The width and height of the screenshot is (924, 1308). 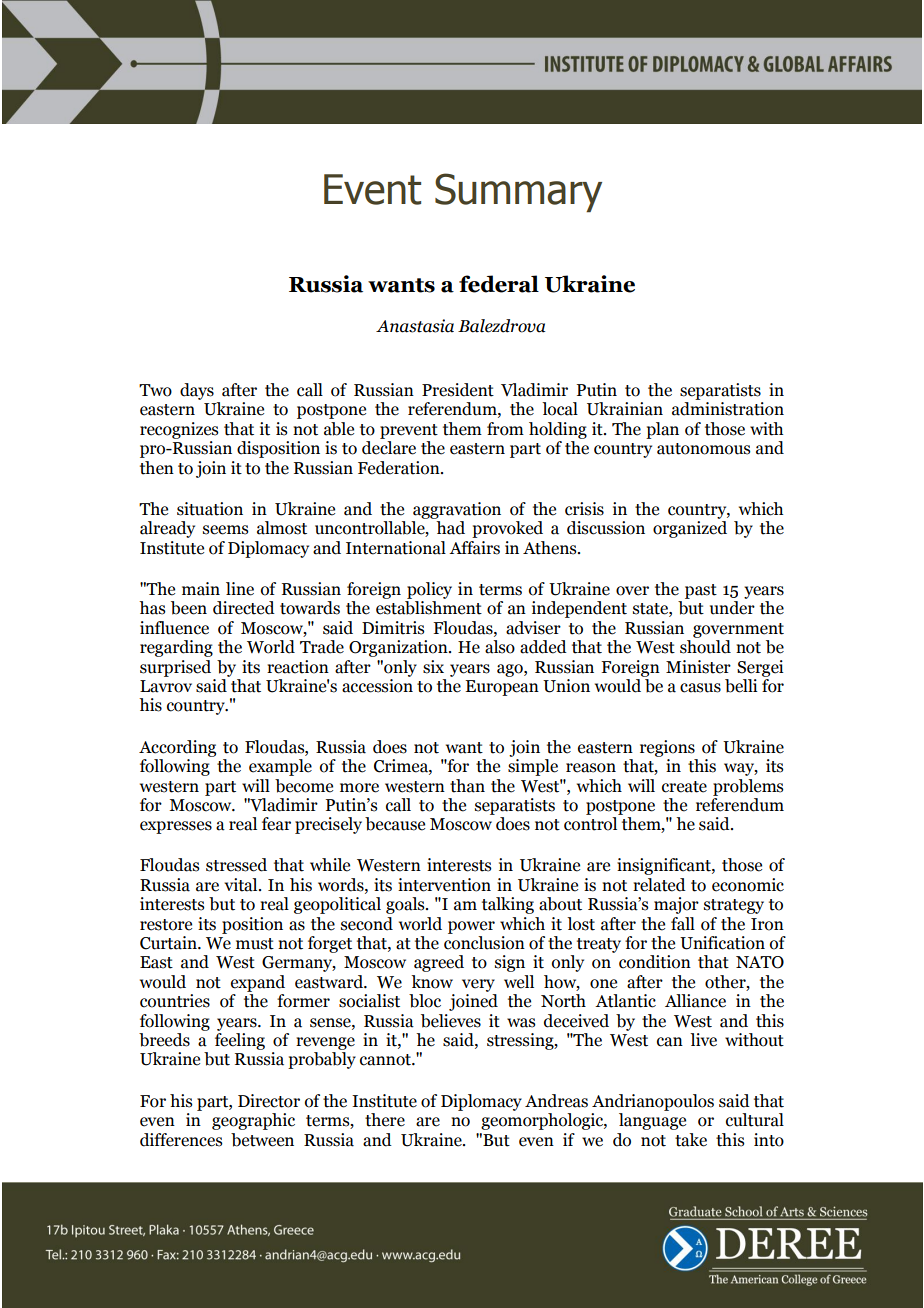 What do you see at coordinates (676, 905) in the screenshot?
I see `major` at bounding box center [676, 905].
